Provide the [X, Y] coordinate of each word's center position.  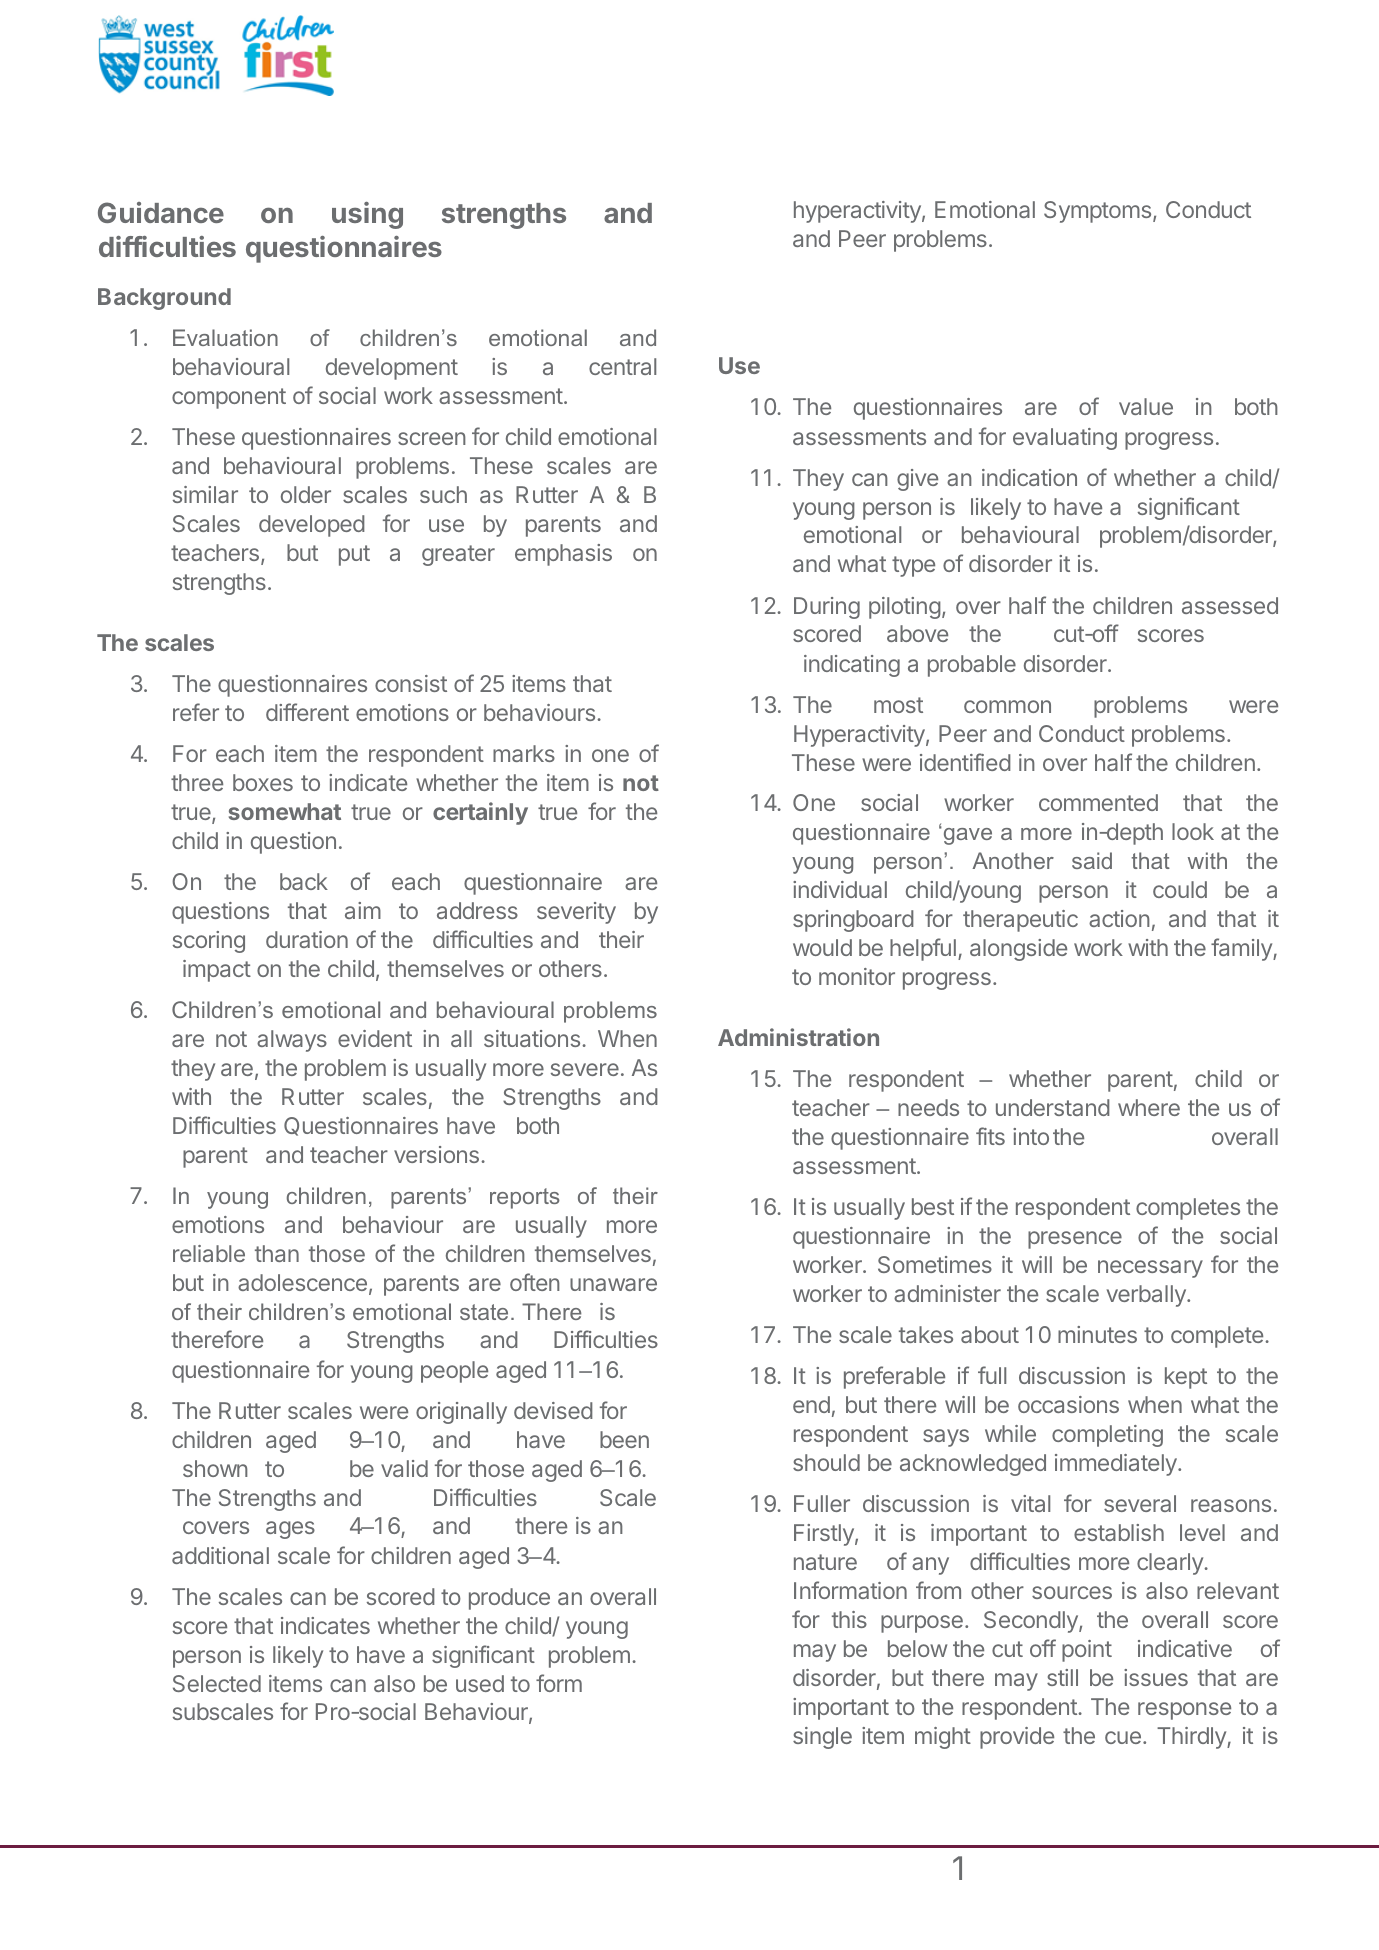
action [1119, 918]
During [827, 608]
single [822, 1738]
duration [307, 939]
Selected [217, 1683]
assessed [1230, 605]
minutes [1097, 1334]
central [622, 366]
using [367, 215]
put [354, 555]
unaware [613, 1284]
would [822, 947]
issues [1156, 1677]
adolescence [302, 1282]
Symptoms [1099, 212]
